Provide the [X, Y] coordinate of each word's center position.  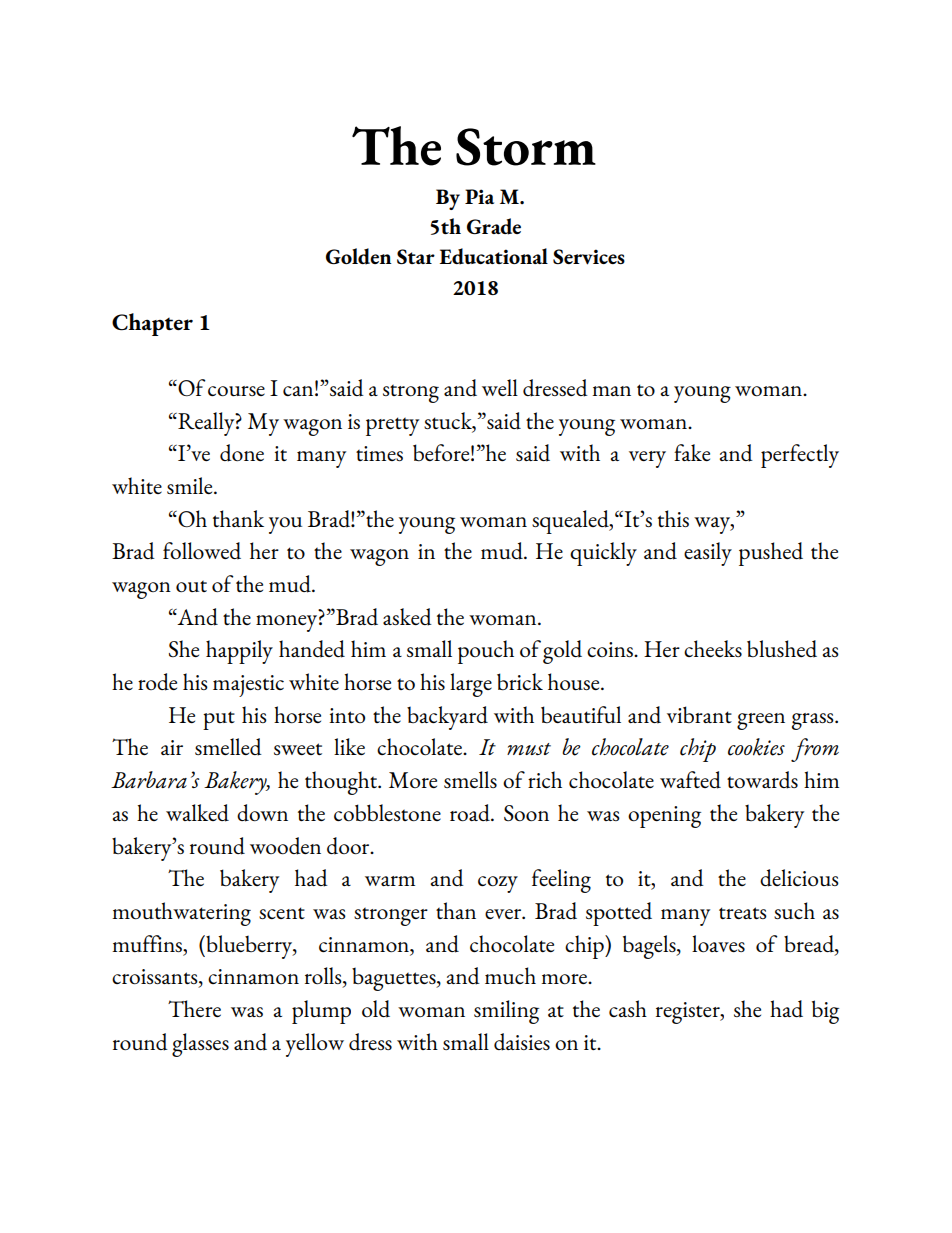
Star [416, 256]
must [529, 749]
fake [692, 452]
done [242, 453]
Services [589, 257]
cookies [756, 747]
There [194, 1008]
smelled [228, 747]
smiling [506, 1012]
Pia [479, 196]
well [500, 387]
